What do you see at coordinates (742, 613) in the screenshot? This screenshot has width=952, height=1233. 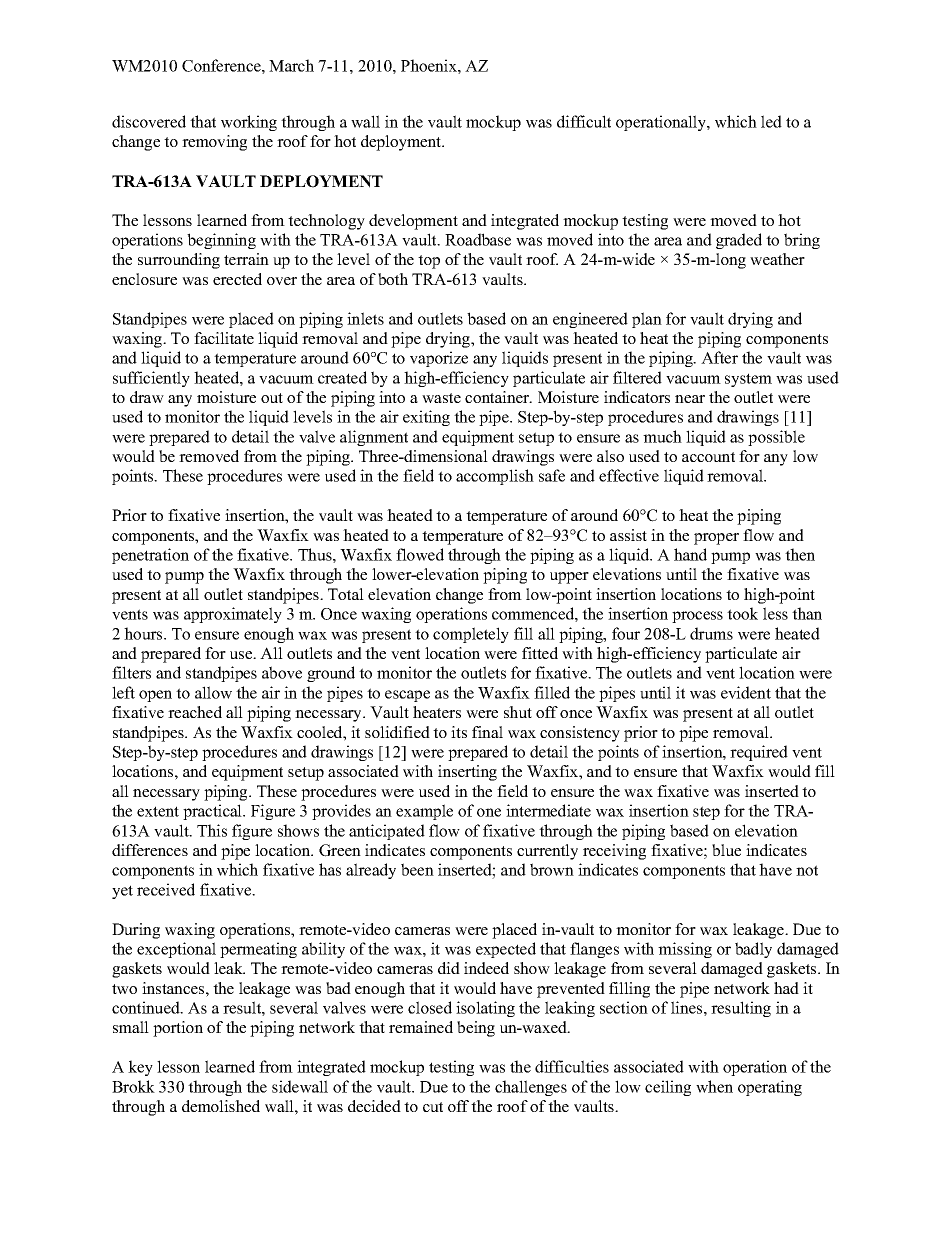 I see `took` at bounding box center [742, 613].
